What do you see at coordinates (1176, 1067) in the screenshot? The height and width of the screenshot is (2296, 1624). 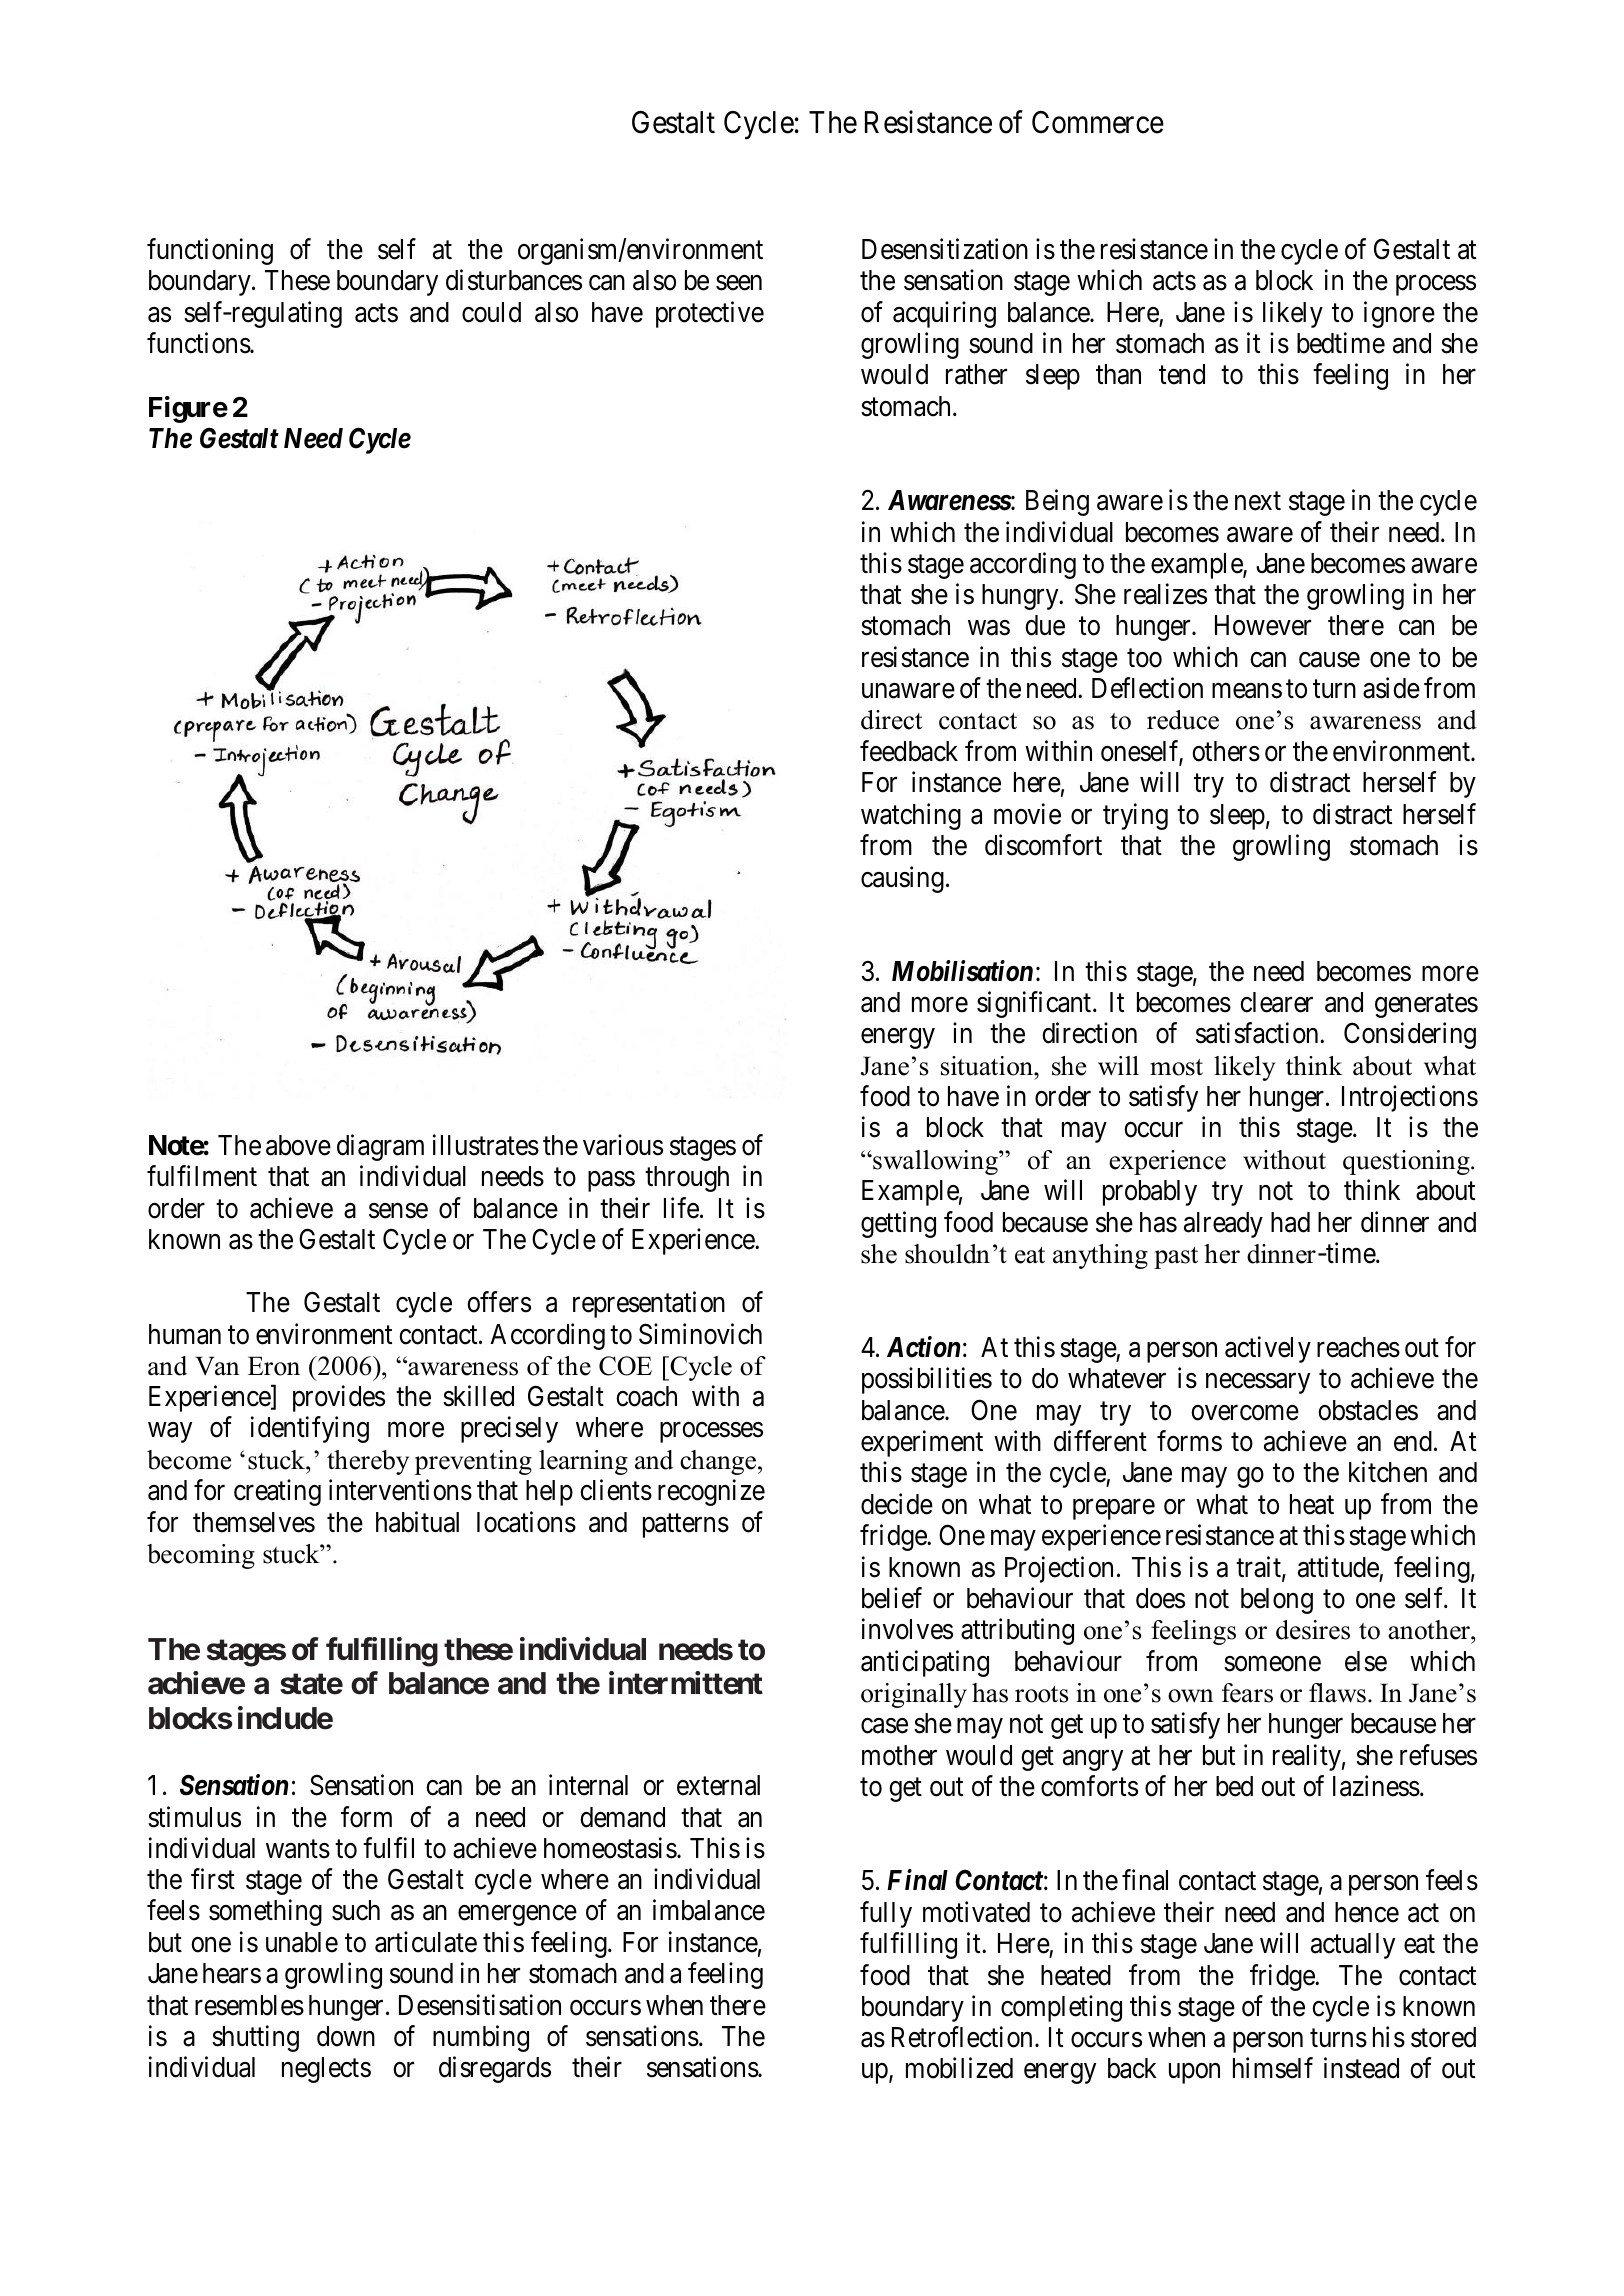 I see `most` at bounding box center [1176, 1067].
